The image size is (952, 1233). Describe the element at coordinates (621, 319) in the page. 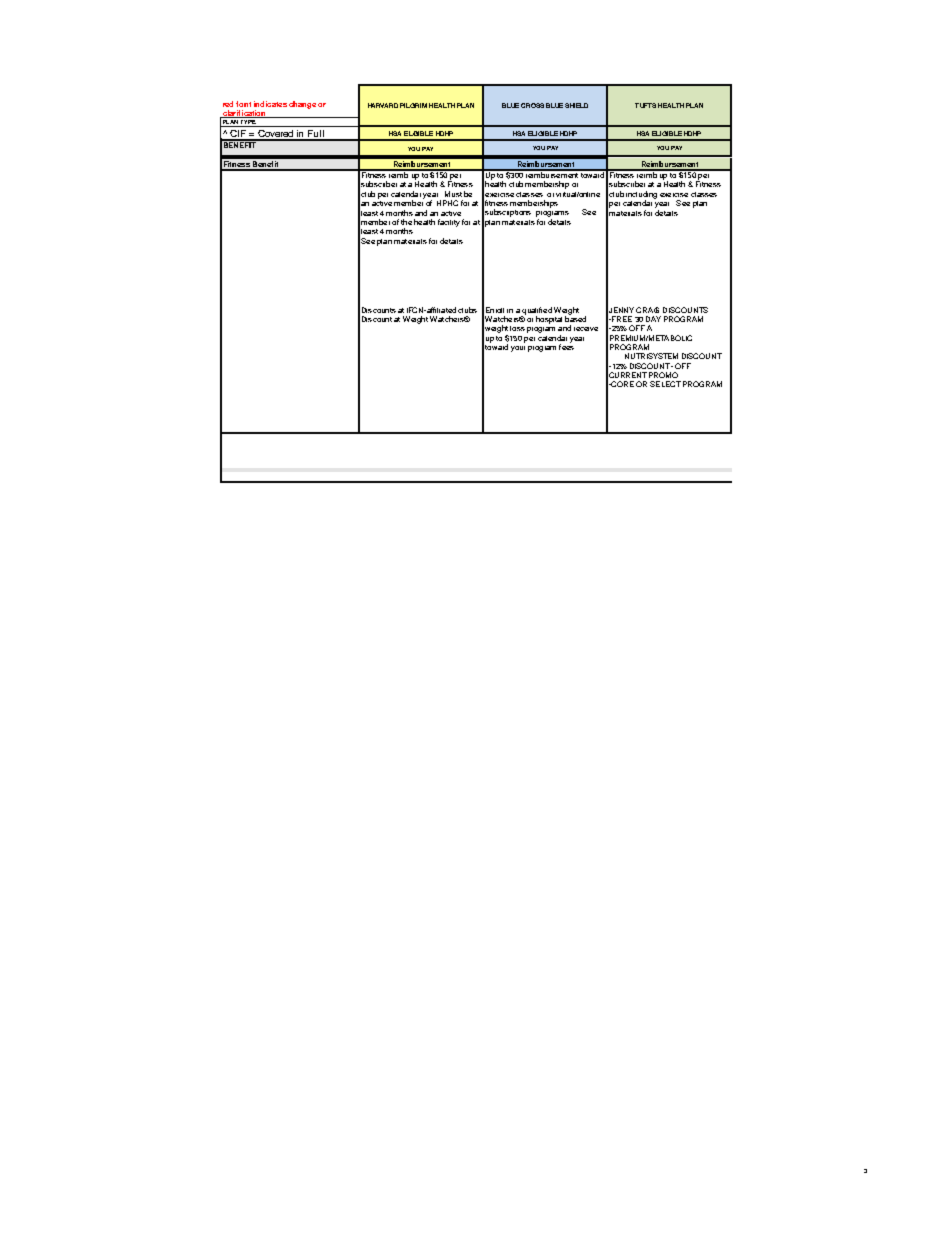

I see `FREE` at that location.
